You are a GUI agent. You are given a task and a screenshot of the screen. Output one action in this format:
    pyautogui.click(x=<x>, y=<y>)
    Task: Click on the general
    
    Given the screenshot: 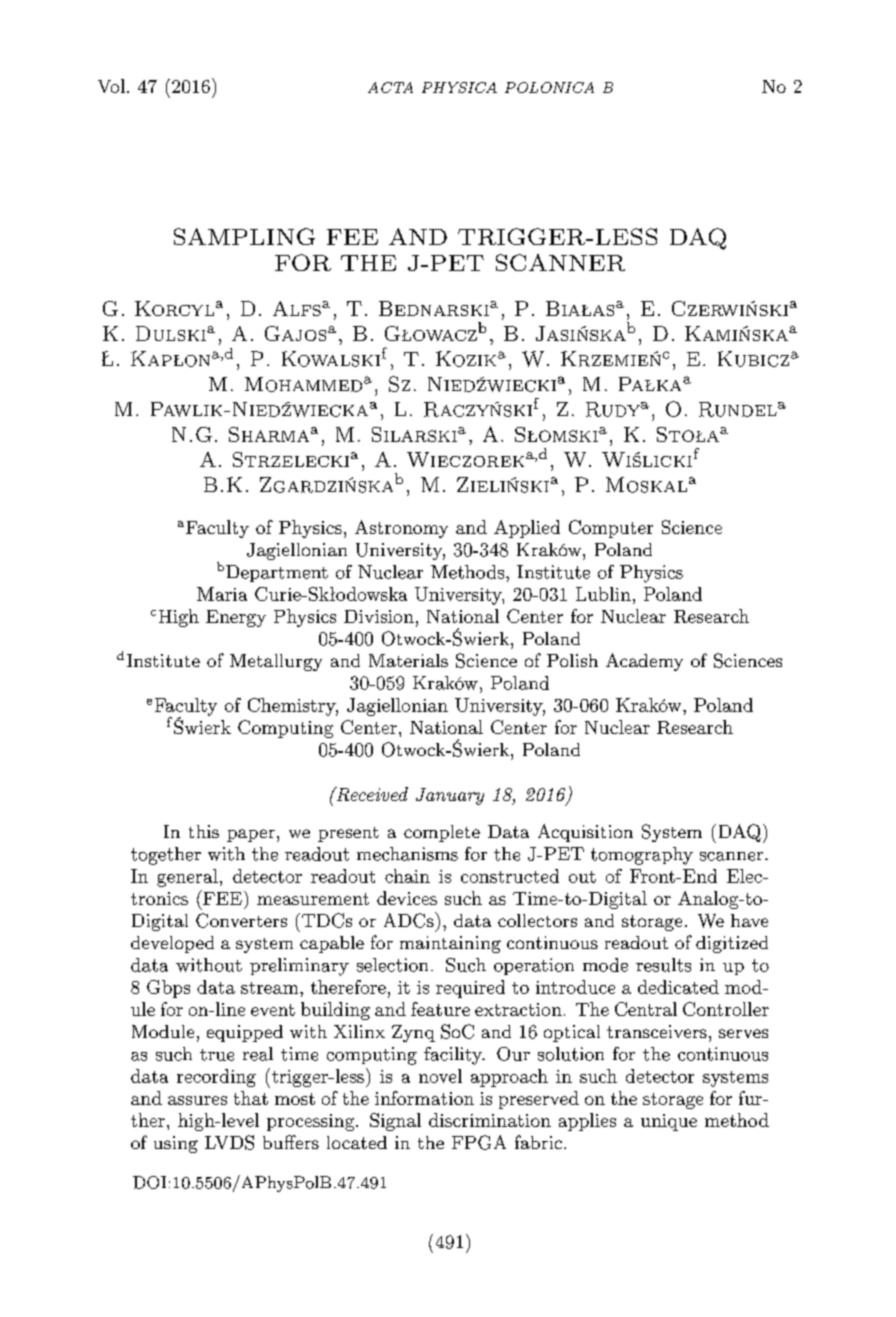 What is the action you would take?
    pyautogui.click(x=187, y=878)
